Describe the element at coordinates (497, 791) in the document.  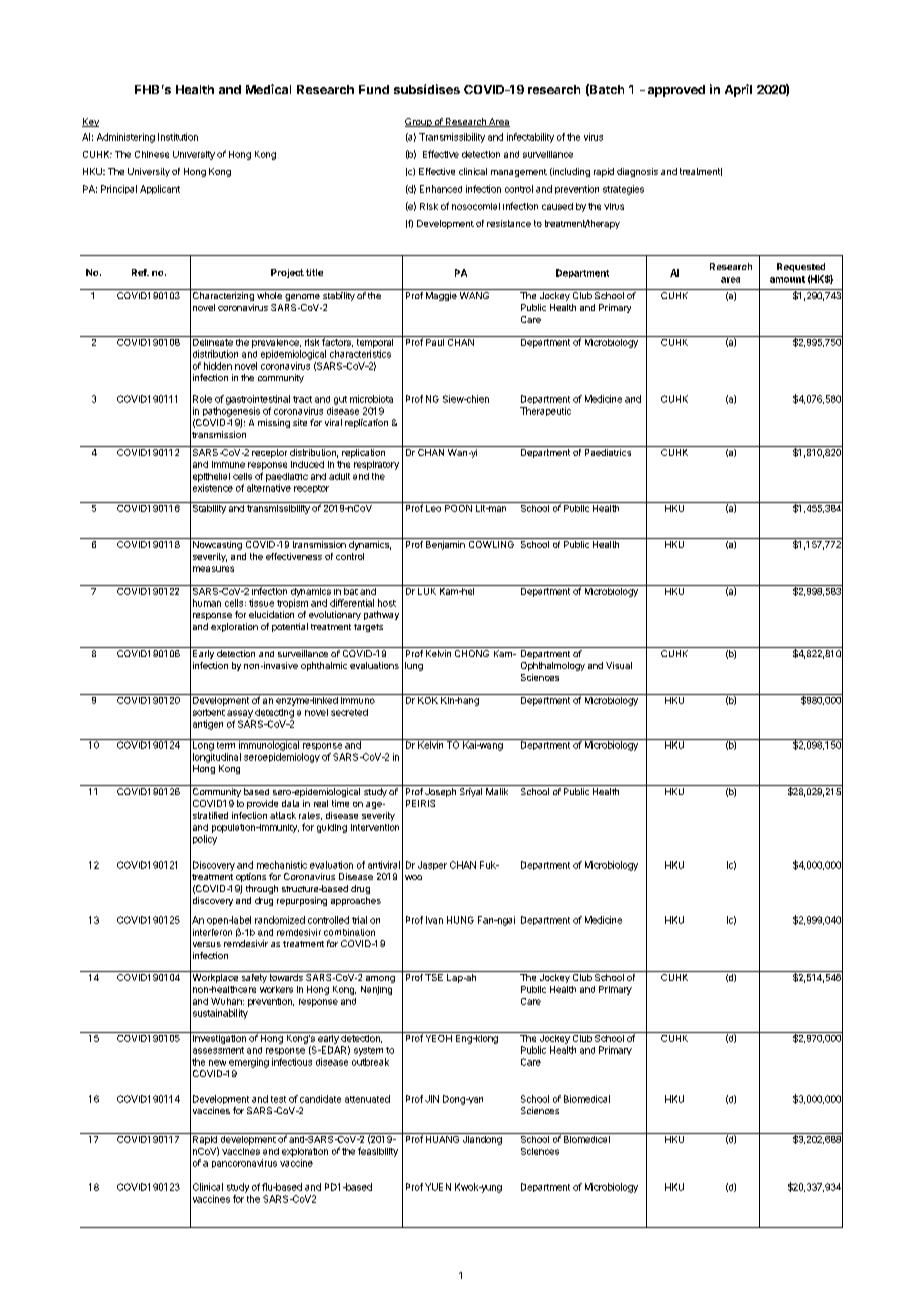
I see `Malik` at that location.
